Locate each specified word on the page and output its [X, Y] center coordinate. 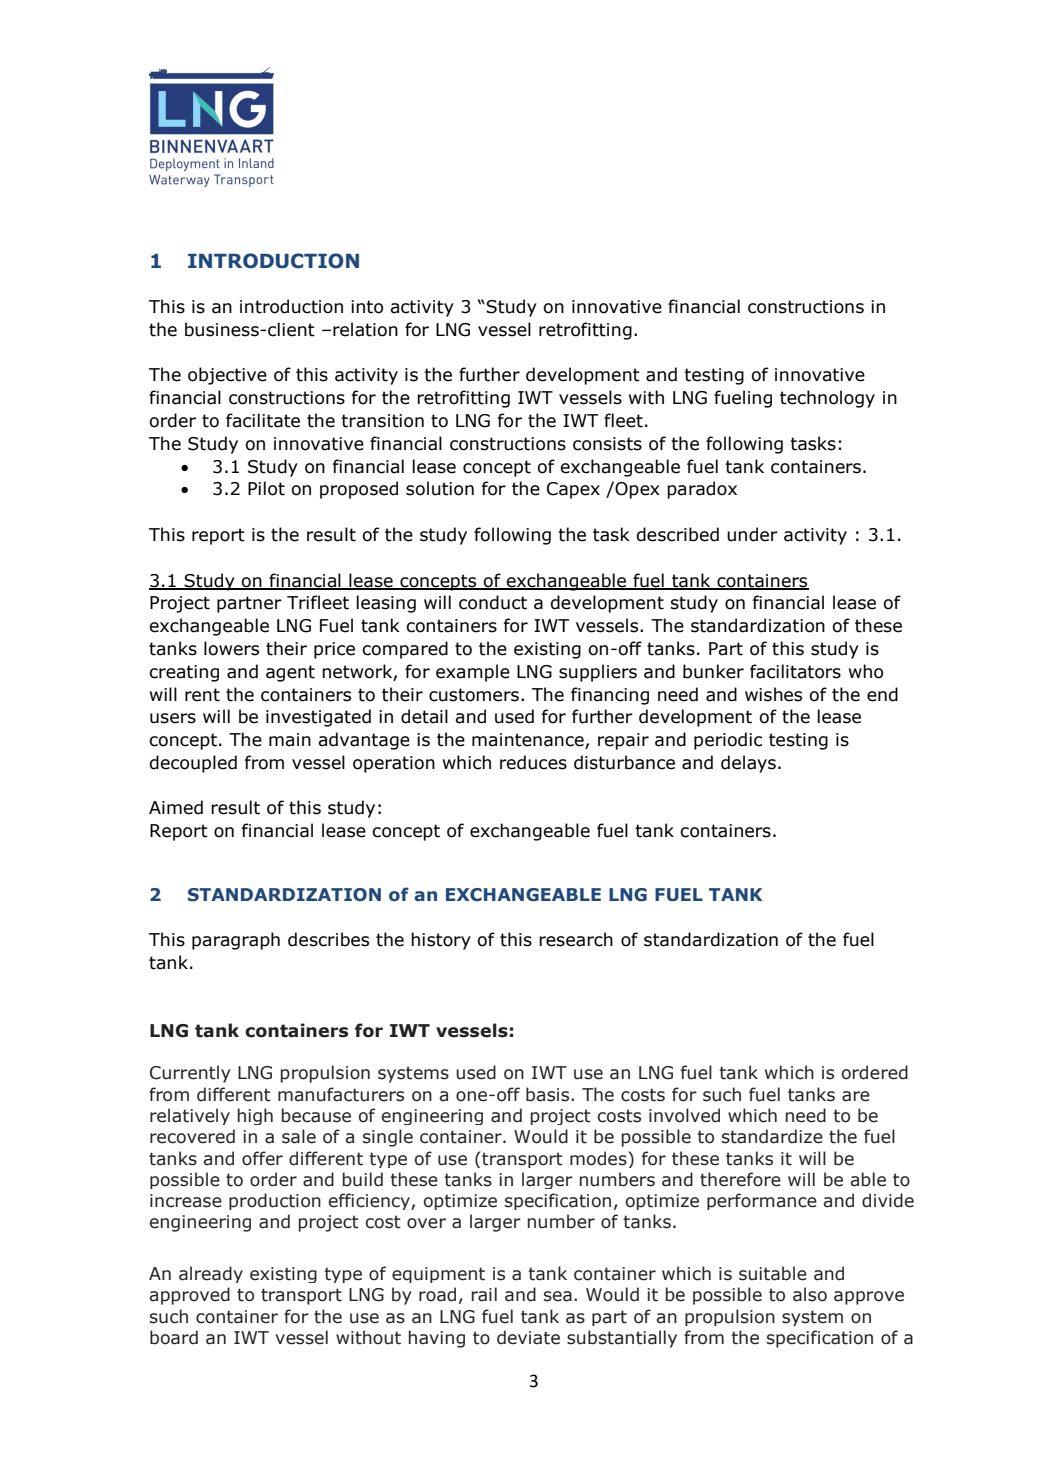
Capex [573, 490]
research [576, 939]
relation [365, 329]
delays [748, 764]
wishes [773, 694]
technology [827, 399]
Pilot [266, 488]
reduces [533, 762]
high [255, 1116]
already [211, 1274]
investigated [318, 718]
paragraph [236, 941]
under [752, 534]
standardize [772, 1136]
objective [227, 376]
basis [549, 1094]
